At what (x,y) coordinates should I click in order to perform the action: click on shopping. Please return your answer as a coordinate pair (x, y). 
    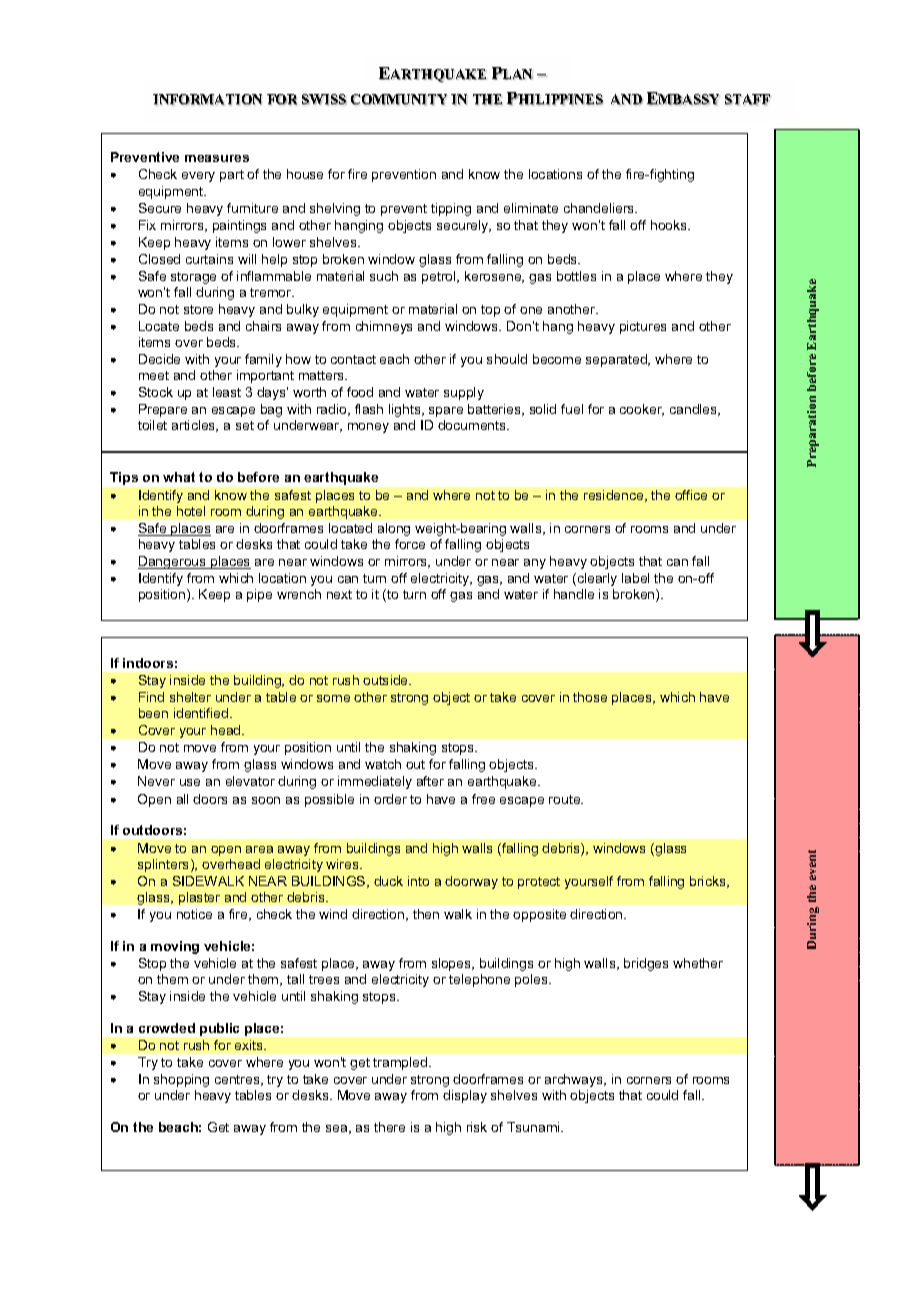
    Looking at the image, I should click on (181, 1080).
